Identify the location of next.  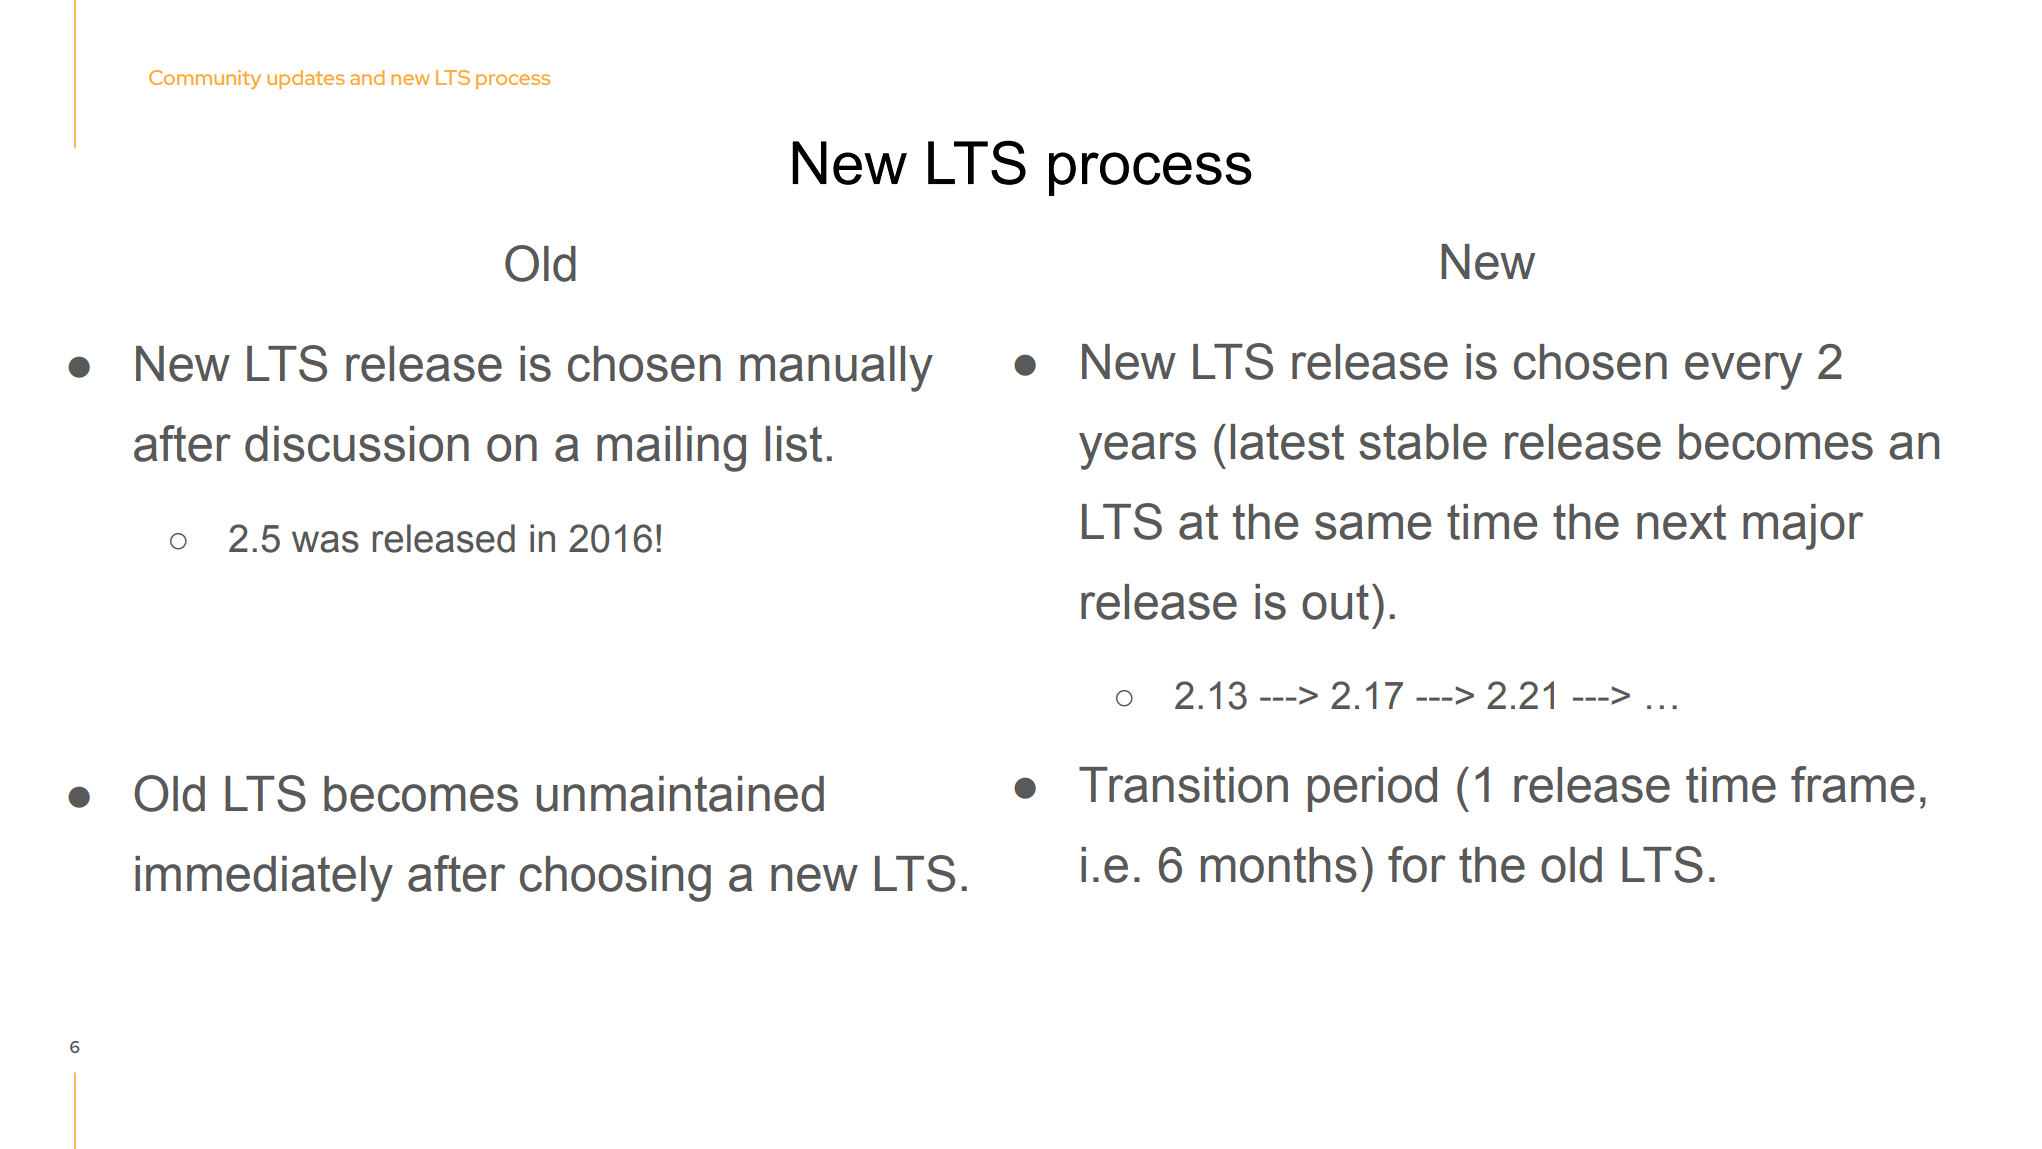
(1681, 522).
